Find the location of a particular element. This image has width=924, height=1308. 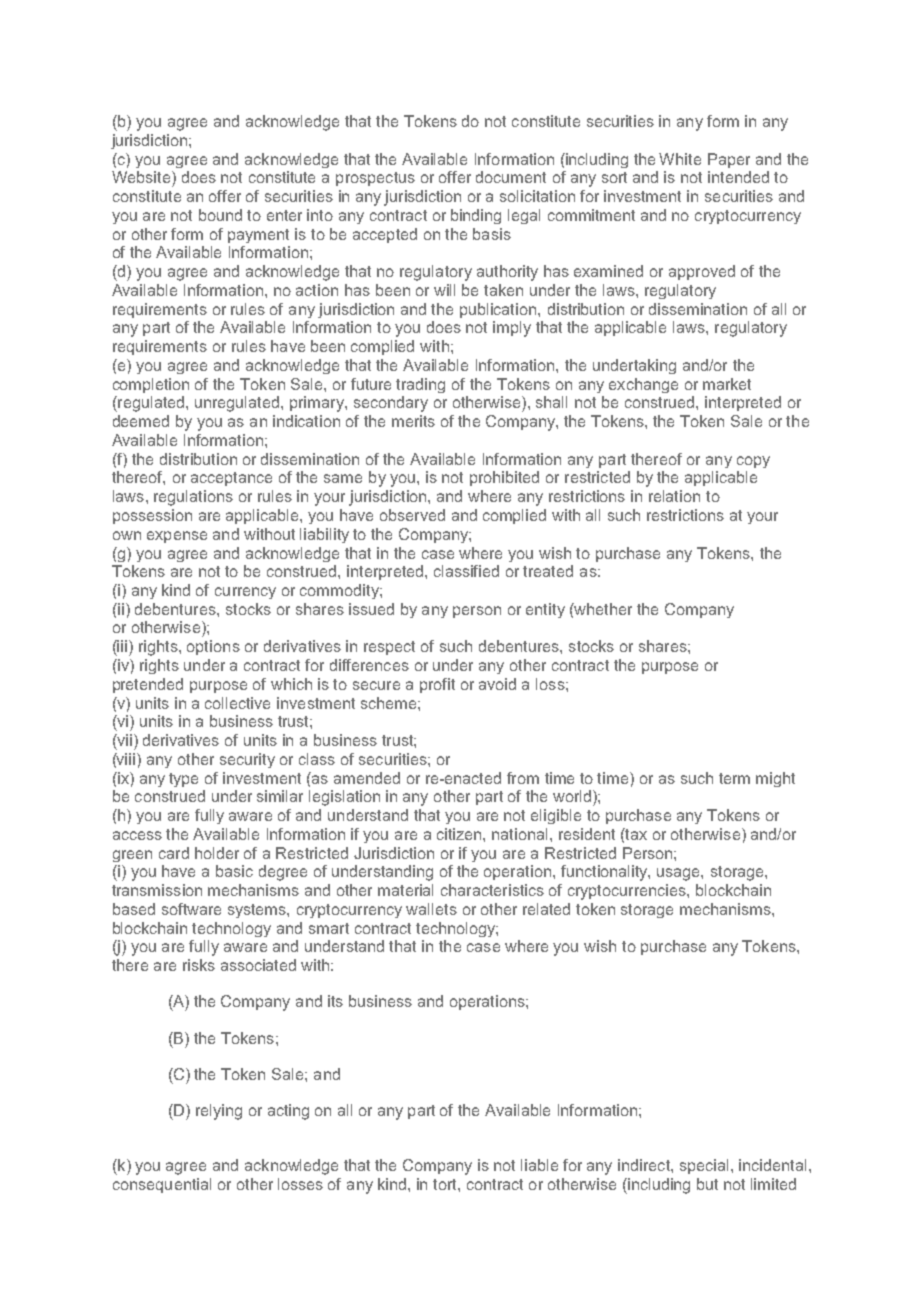

tort is located at coordinates (446, 1184).
